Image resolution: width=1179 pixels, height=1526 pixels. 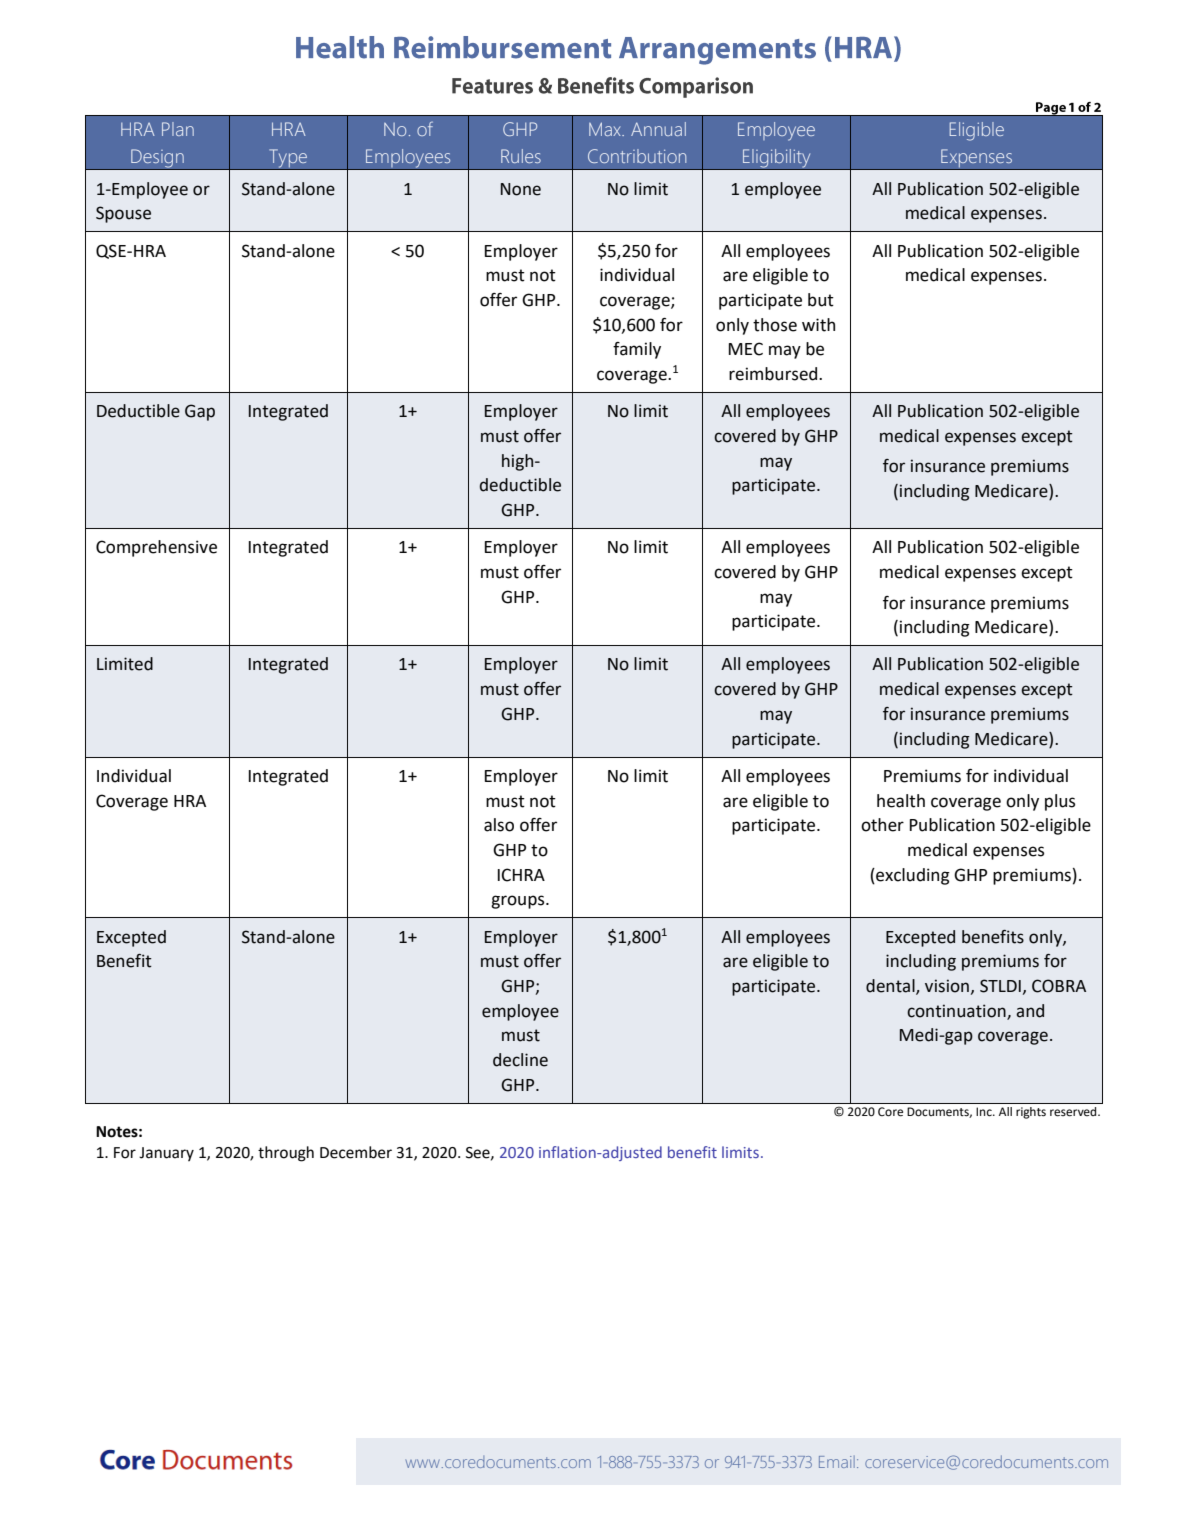 What do you see at coordinates (818, 325) in the screenshot?
I see `with` at bounding box center [818, 325].
